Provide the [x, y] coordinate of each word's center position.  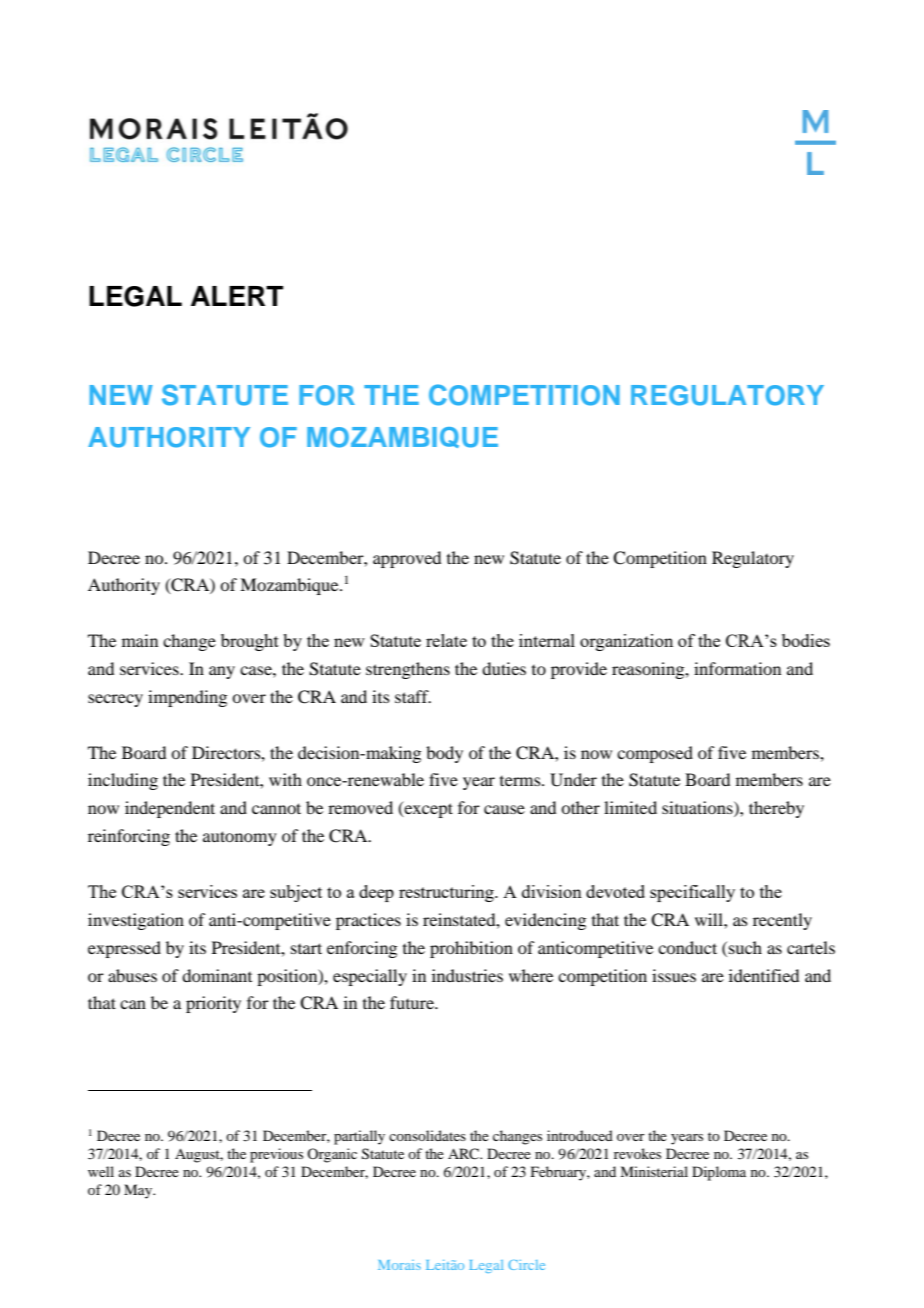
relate [446, 640]
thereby [776, 809]
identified [764, 975]
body [444, 754]
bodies [806, 640]
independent [170, 809]
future [413, 1002]
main [140, 640]
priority [213, 1004]
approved [407, 559]
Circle [526, 1265]
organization [626, 642]
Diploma [719, 1173]
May [139, 1191]
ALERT [237, 296]
